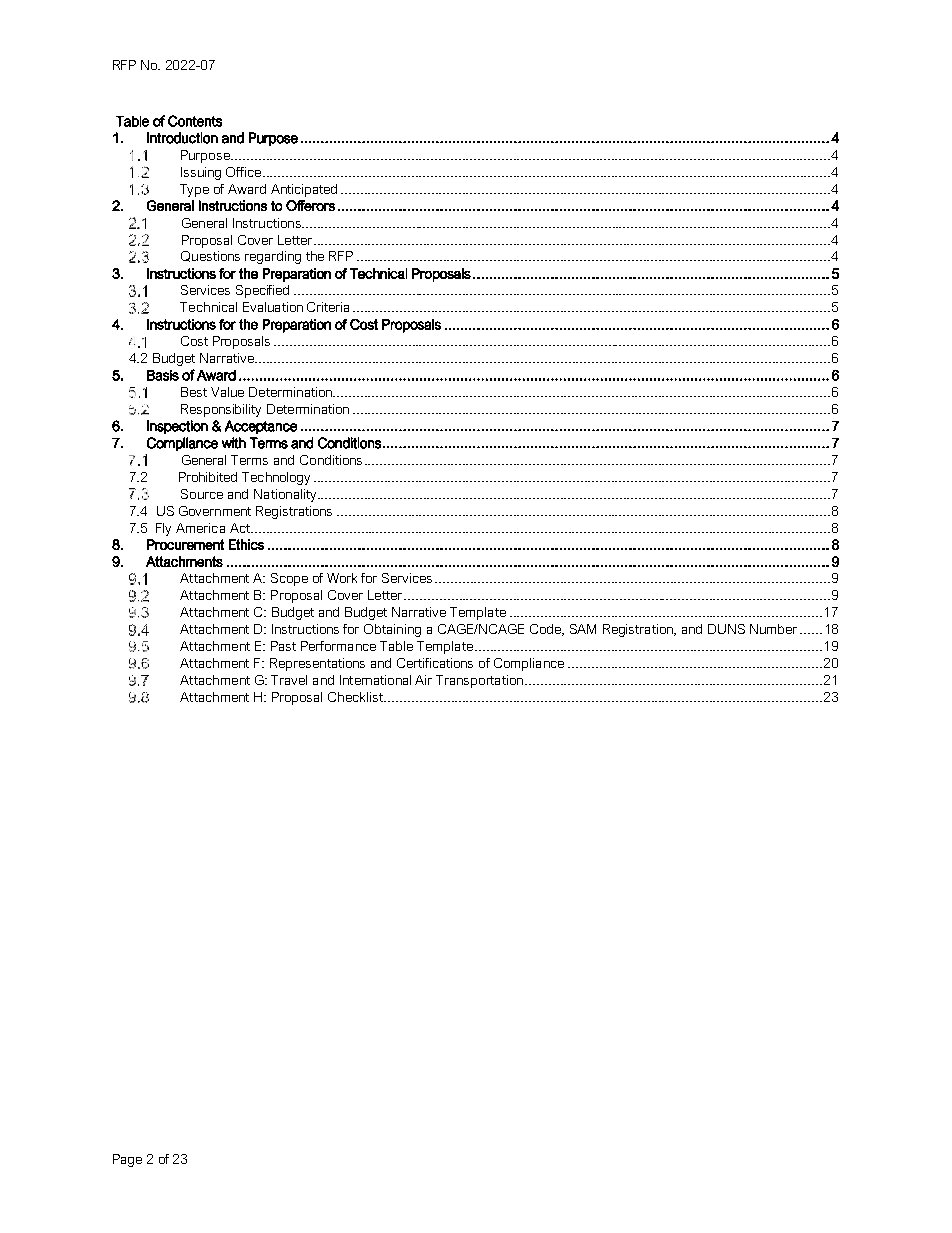  What do you see at coordinates (726, 629) in the screenshot?
I see `DUNS` at bounding box center [726, 629].
